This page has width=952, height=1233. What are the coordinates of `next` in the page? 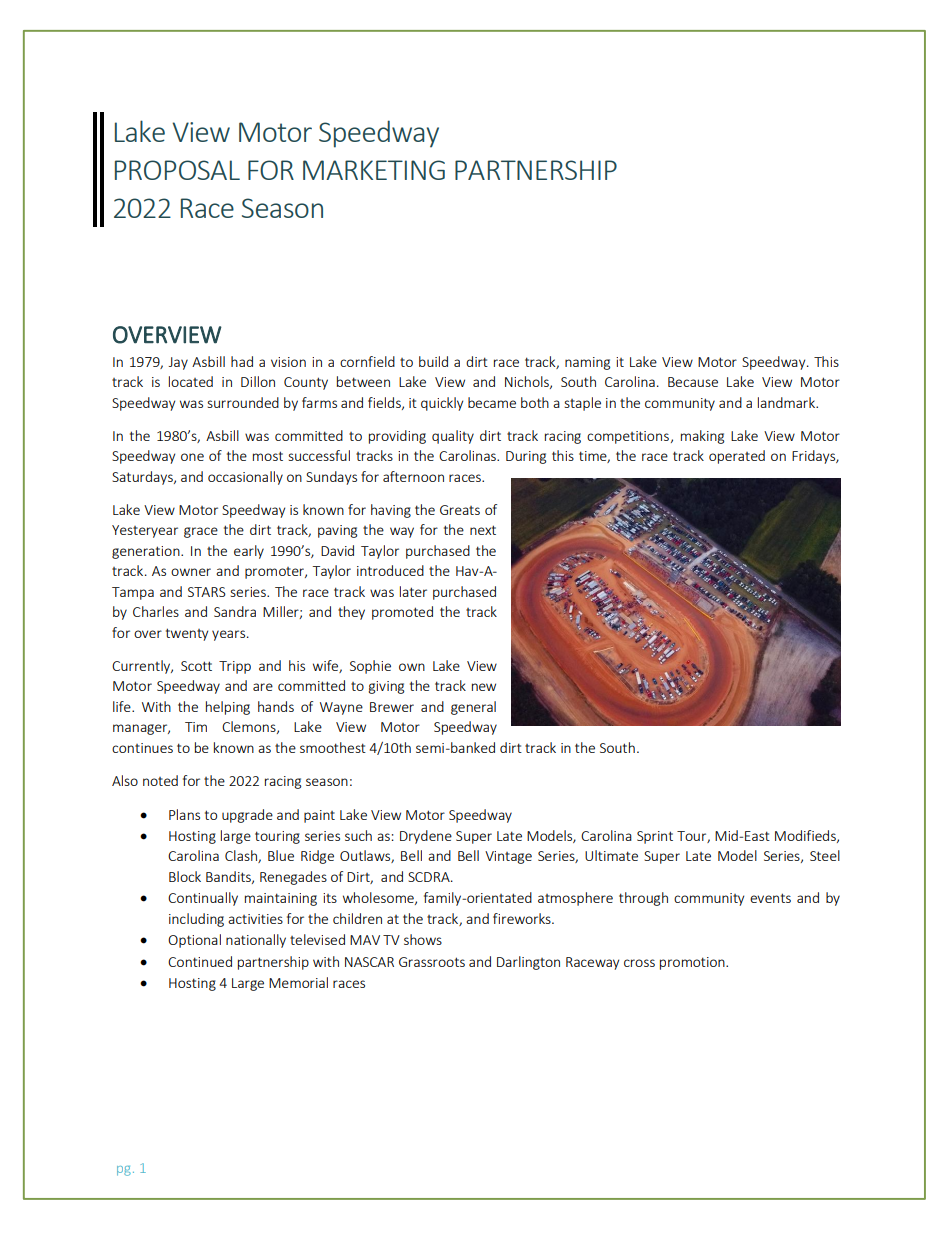 It's located at (483, 530).
